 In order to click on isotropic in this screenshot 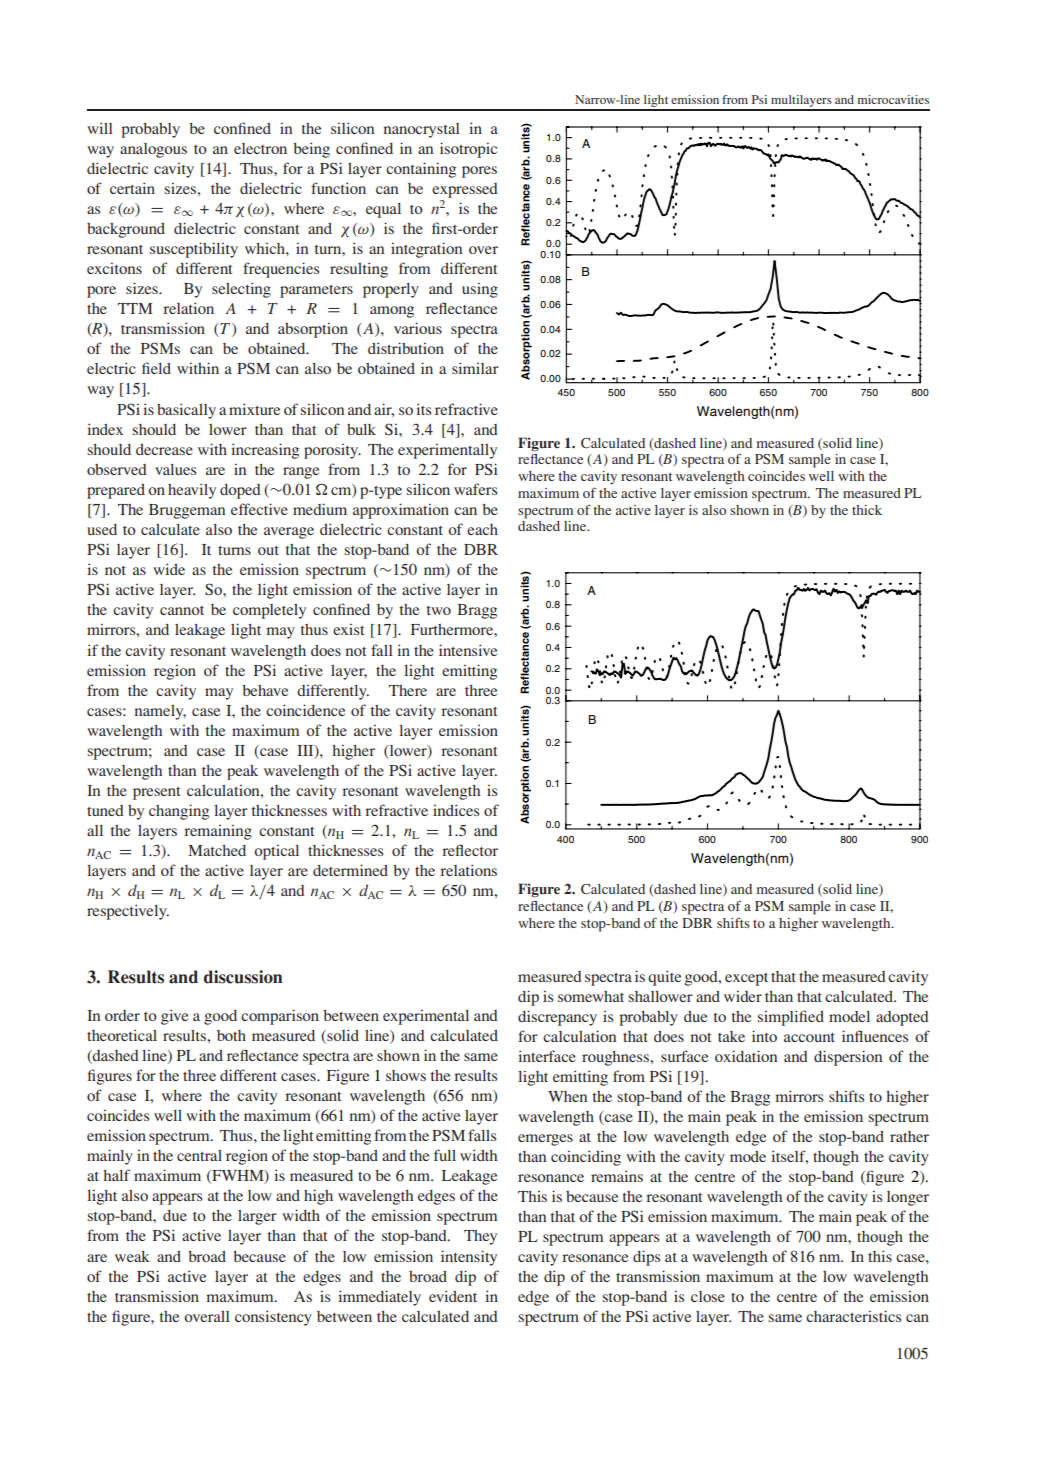, I will do `click(468, 150)`.
